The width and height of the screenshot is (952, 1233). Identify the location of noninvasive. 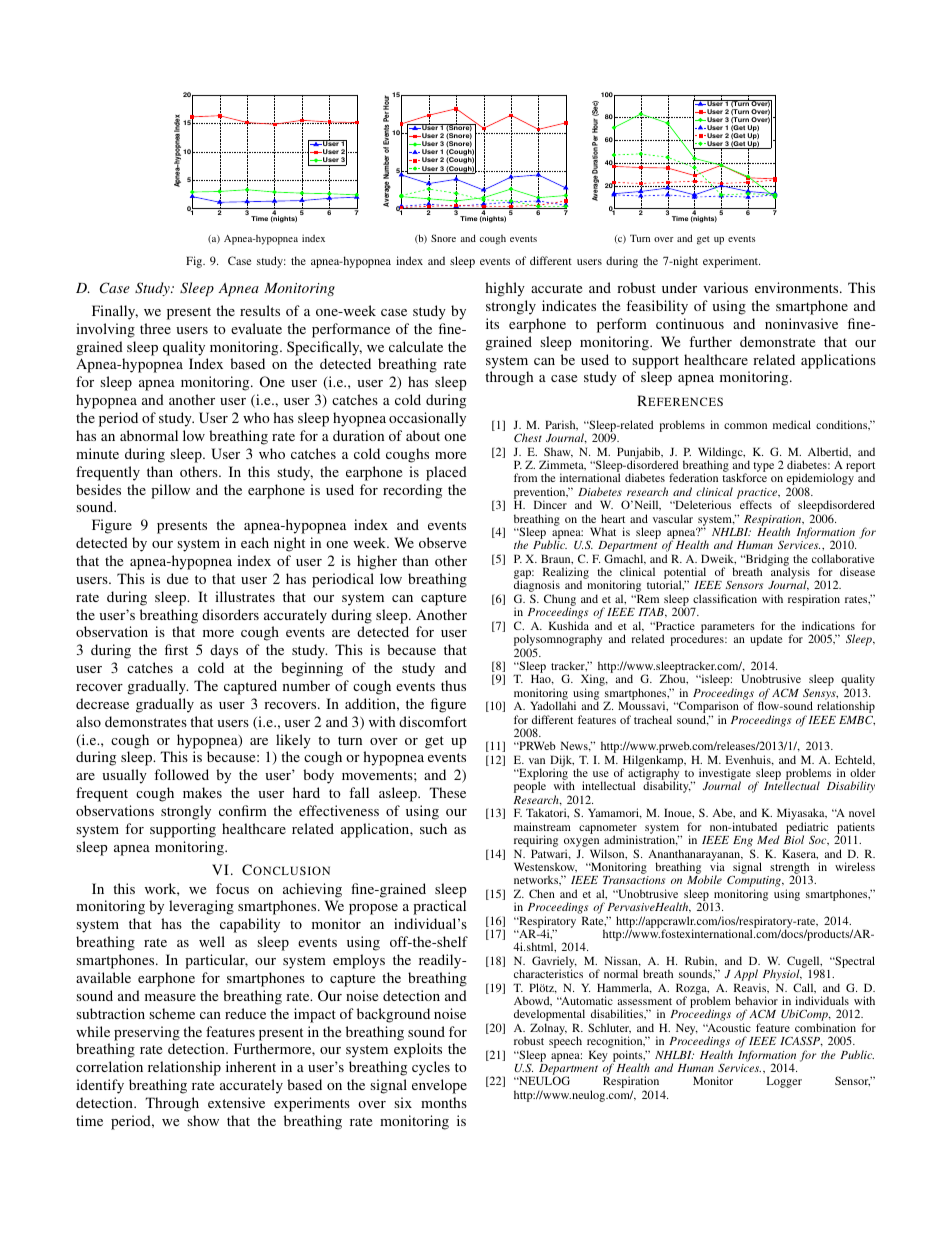
(801, 323).
